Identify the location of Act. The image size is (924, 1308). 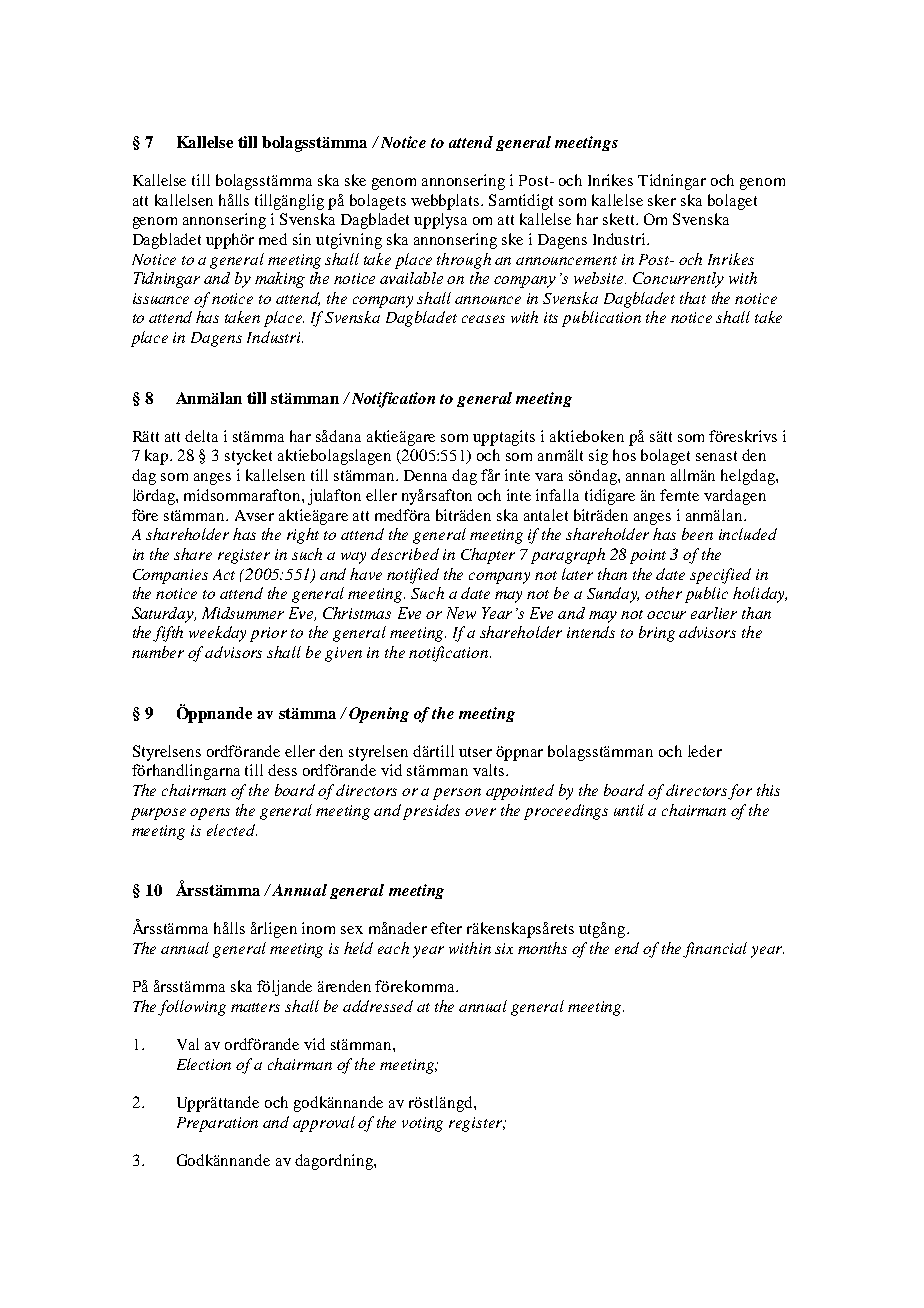
(224, 574).
